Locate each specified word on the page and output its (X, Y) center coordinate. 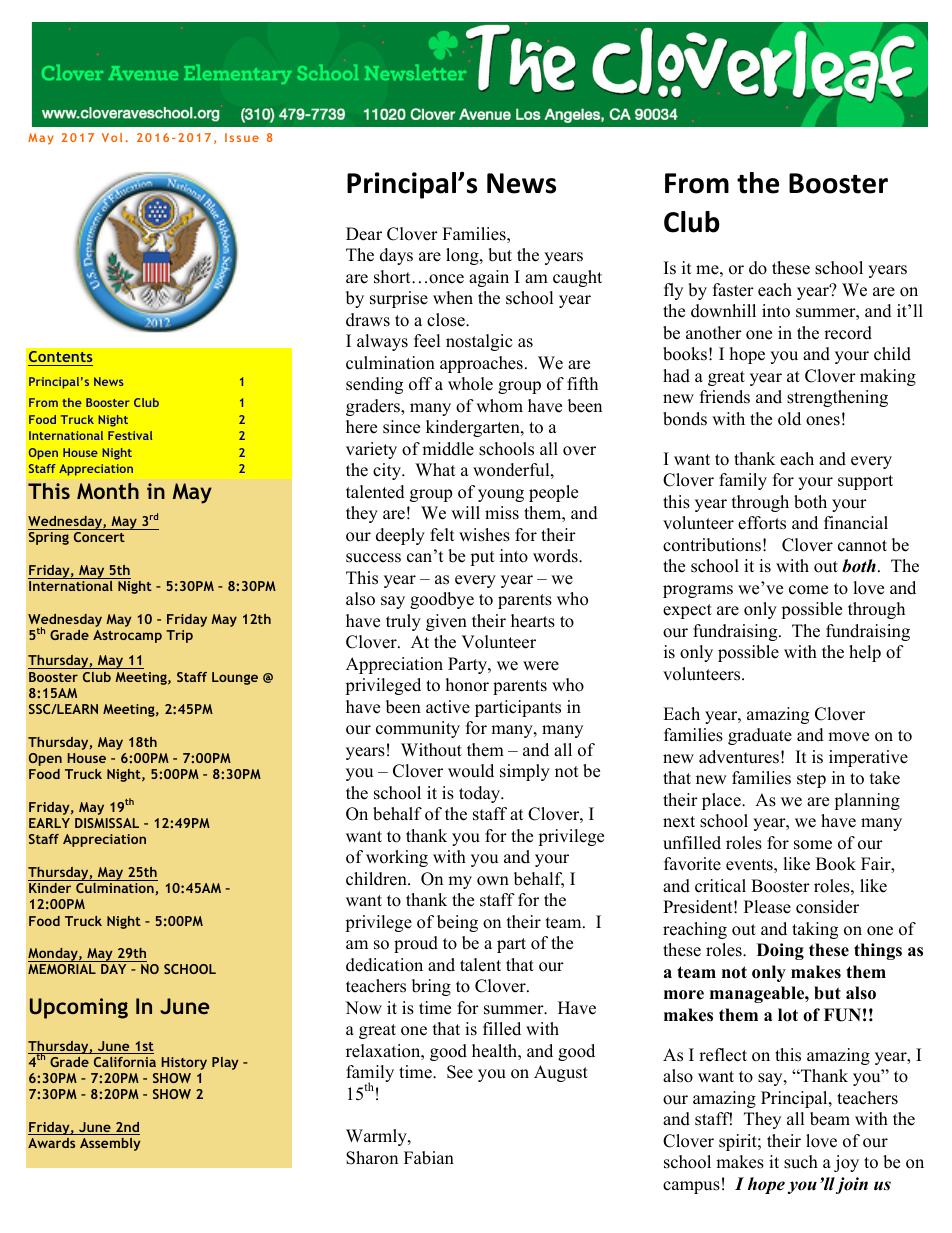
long (463, 256)
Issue (242, 137)
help (865, 653)
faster (733, 290)
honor (467, 685)
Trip (179, 636)
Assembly (110, 1144)
